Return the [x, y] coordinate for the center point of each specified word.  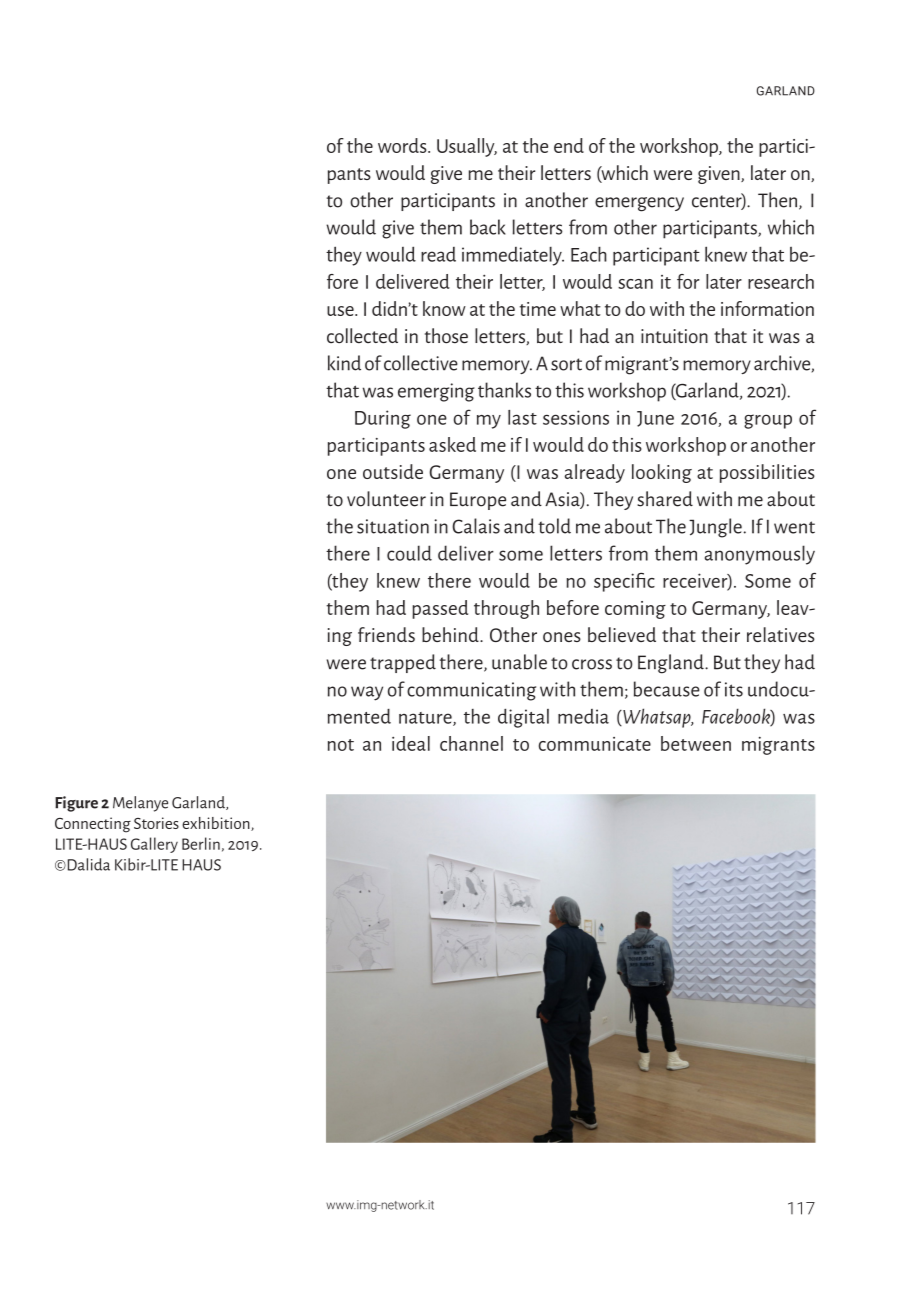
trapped [403, 663]
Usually [467, 147]
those [446, 336]
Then [779, 201]
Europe [478, 501]
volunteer [386, 499]
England [672, 664]
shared [665, 499]
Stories [156, 823]
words [403, 145]
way [367, 693]
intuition [674, 336]
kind [344, 363]
